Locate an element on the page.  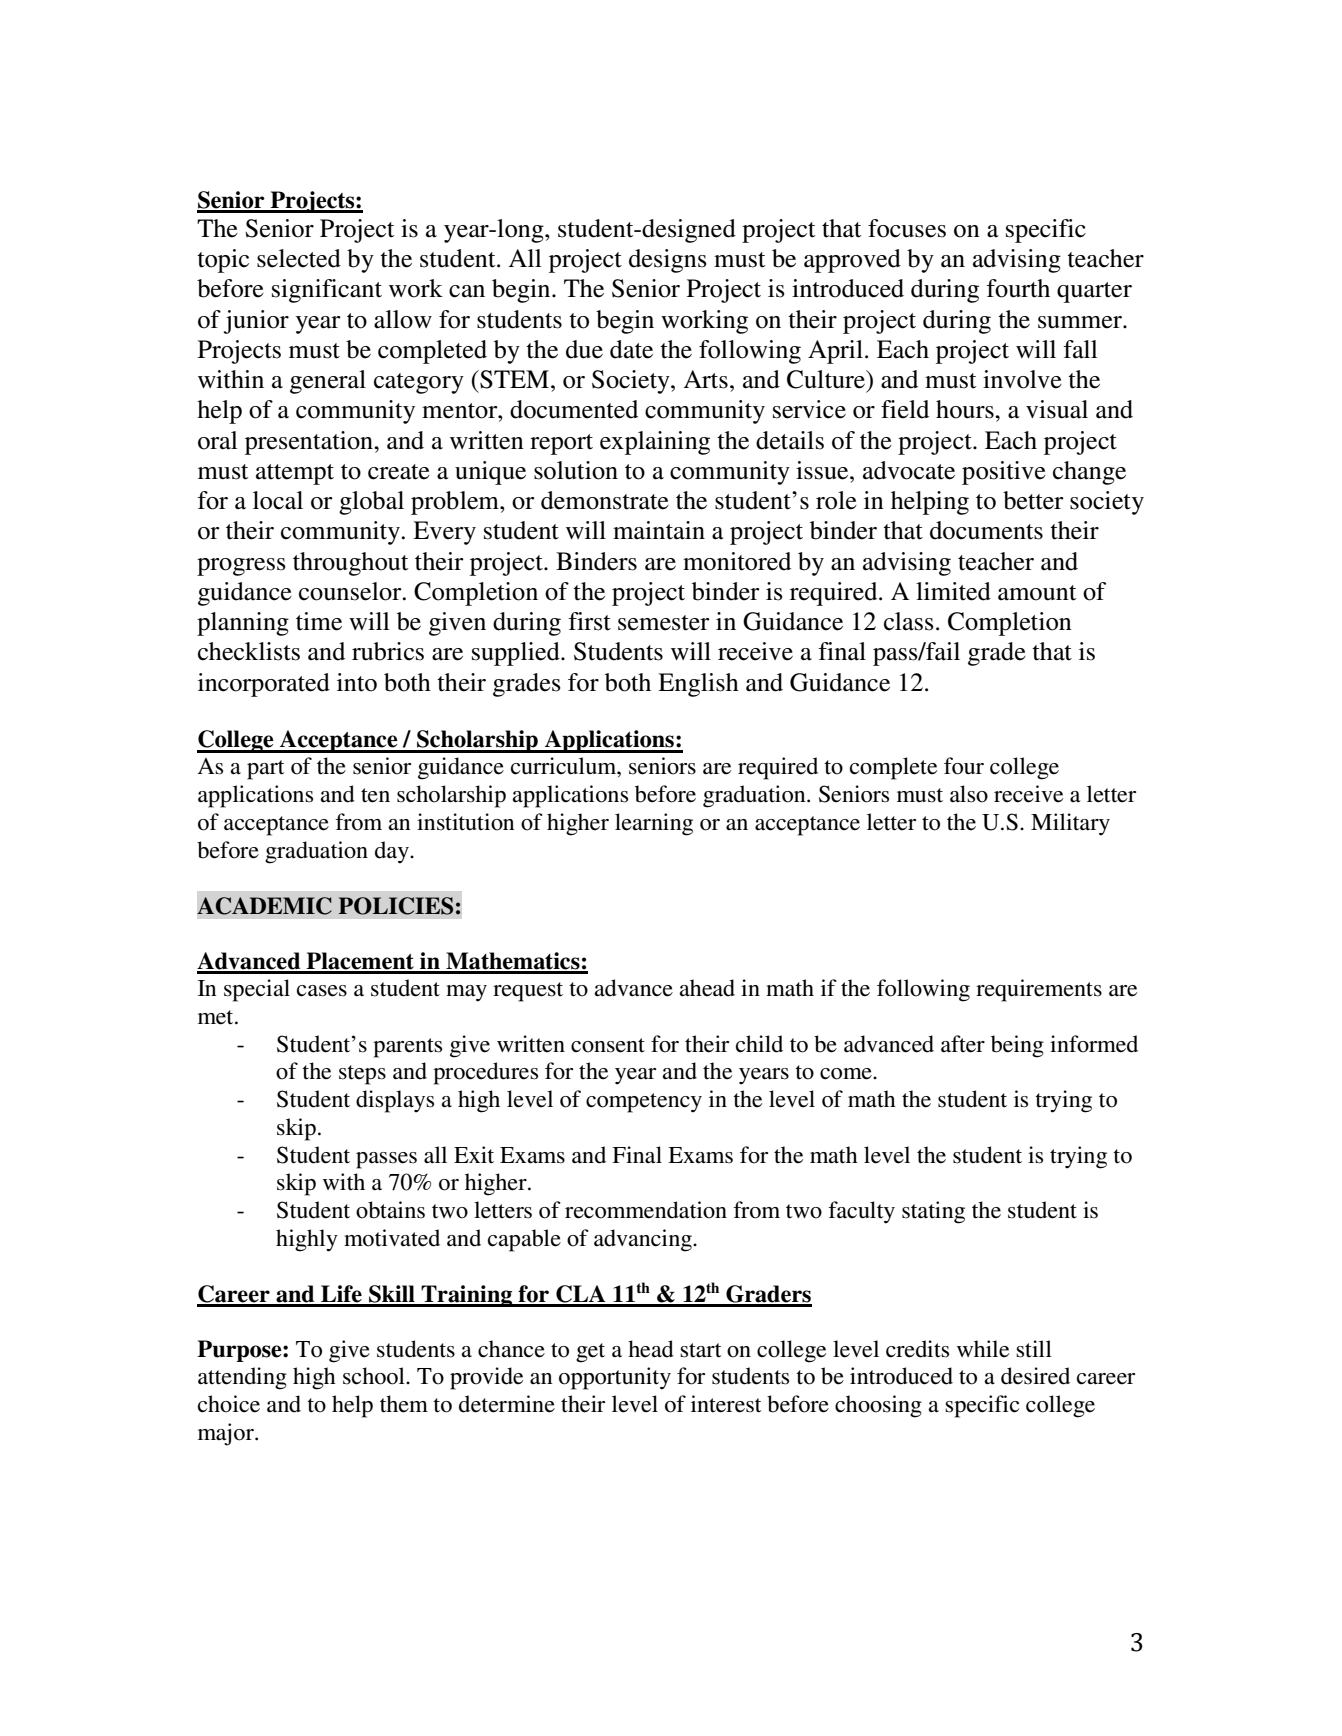
focuses is located at coordinates (907, 228).
